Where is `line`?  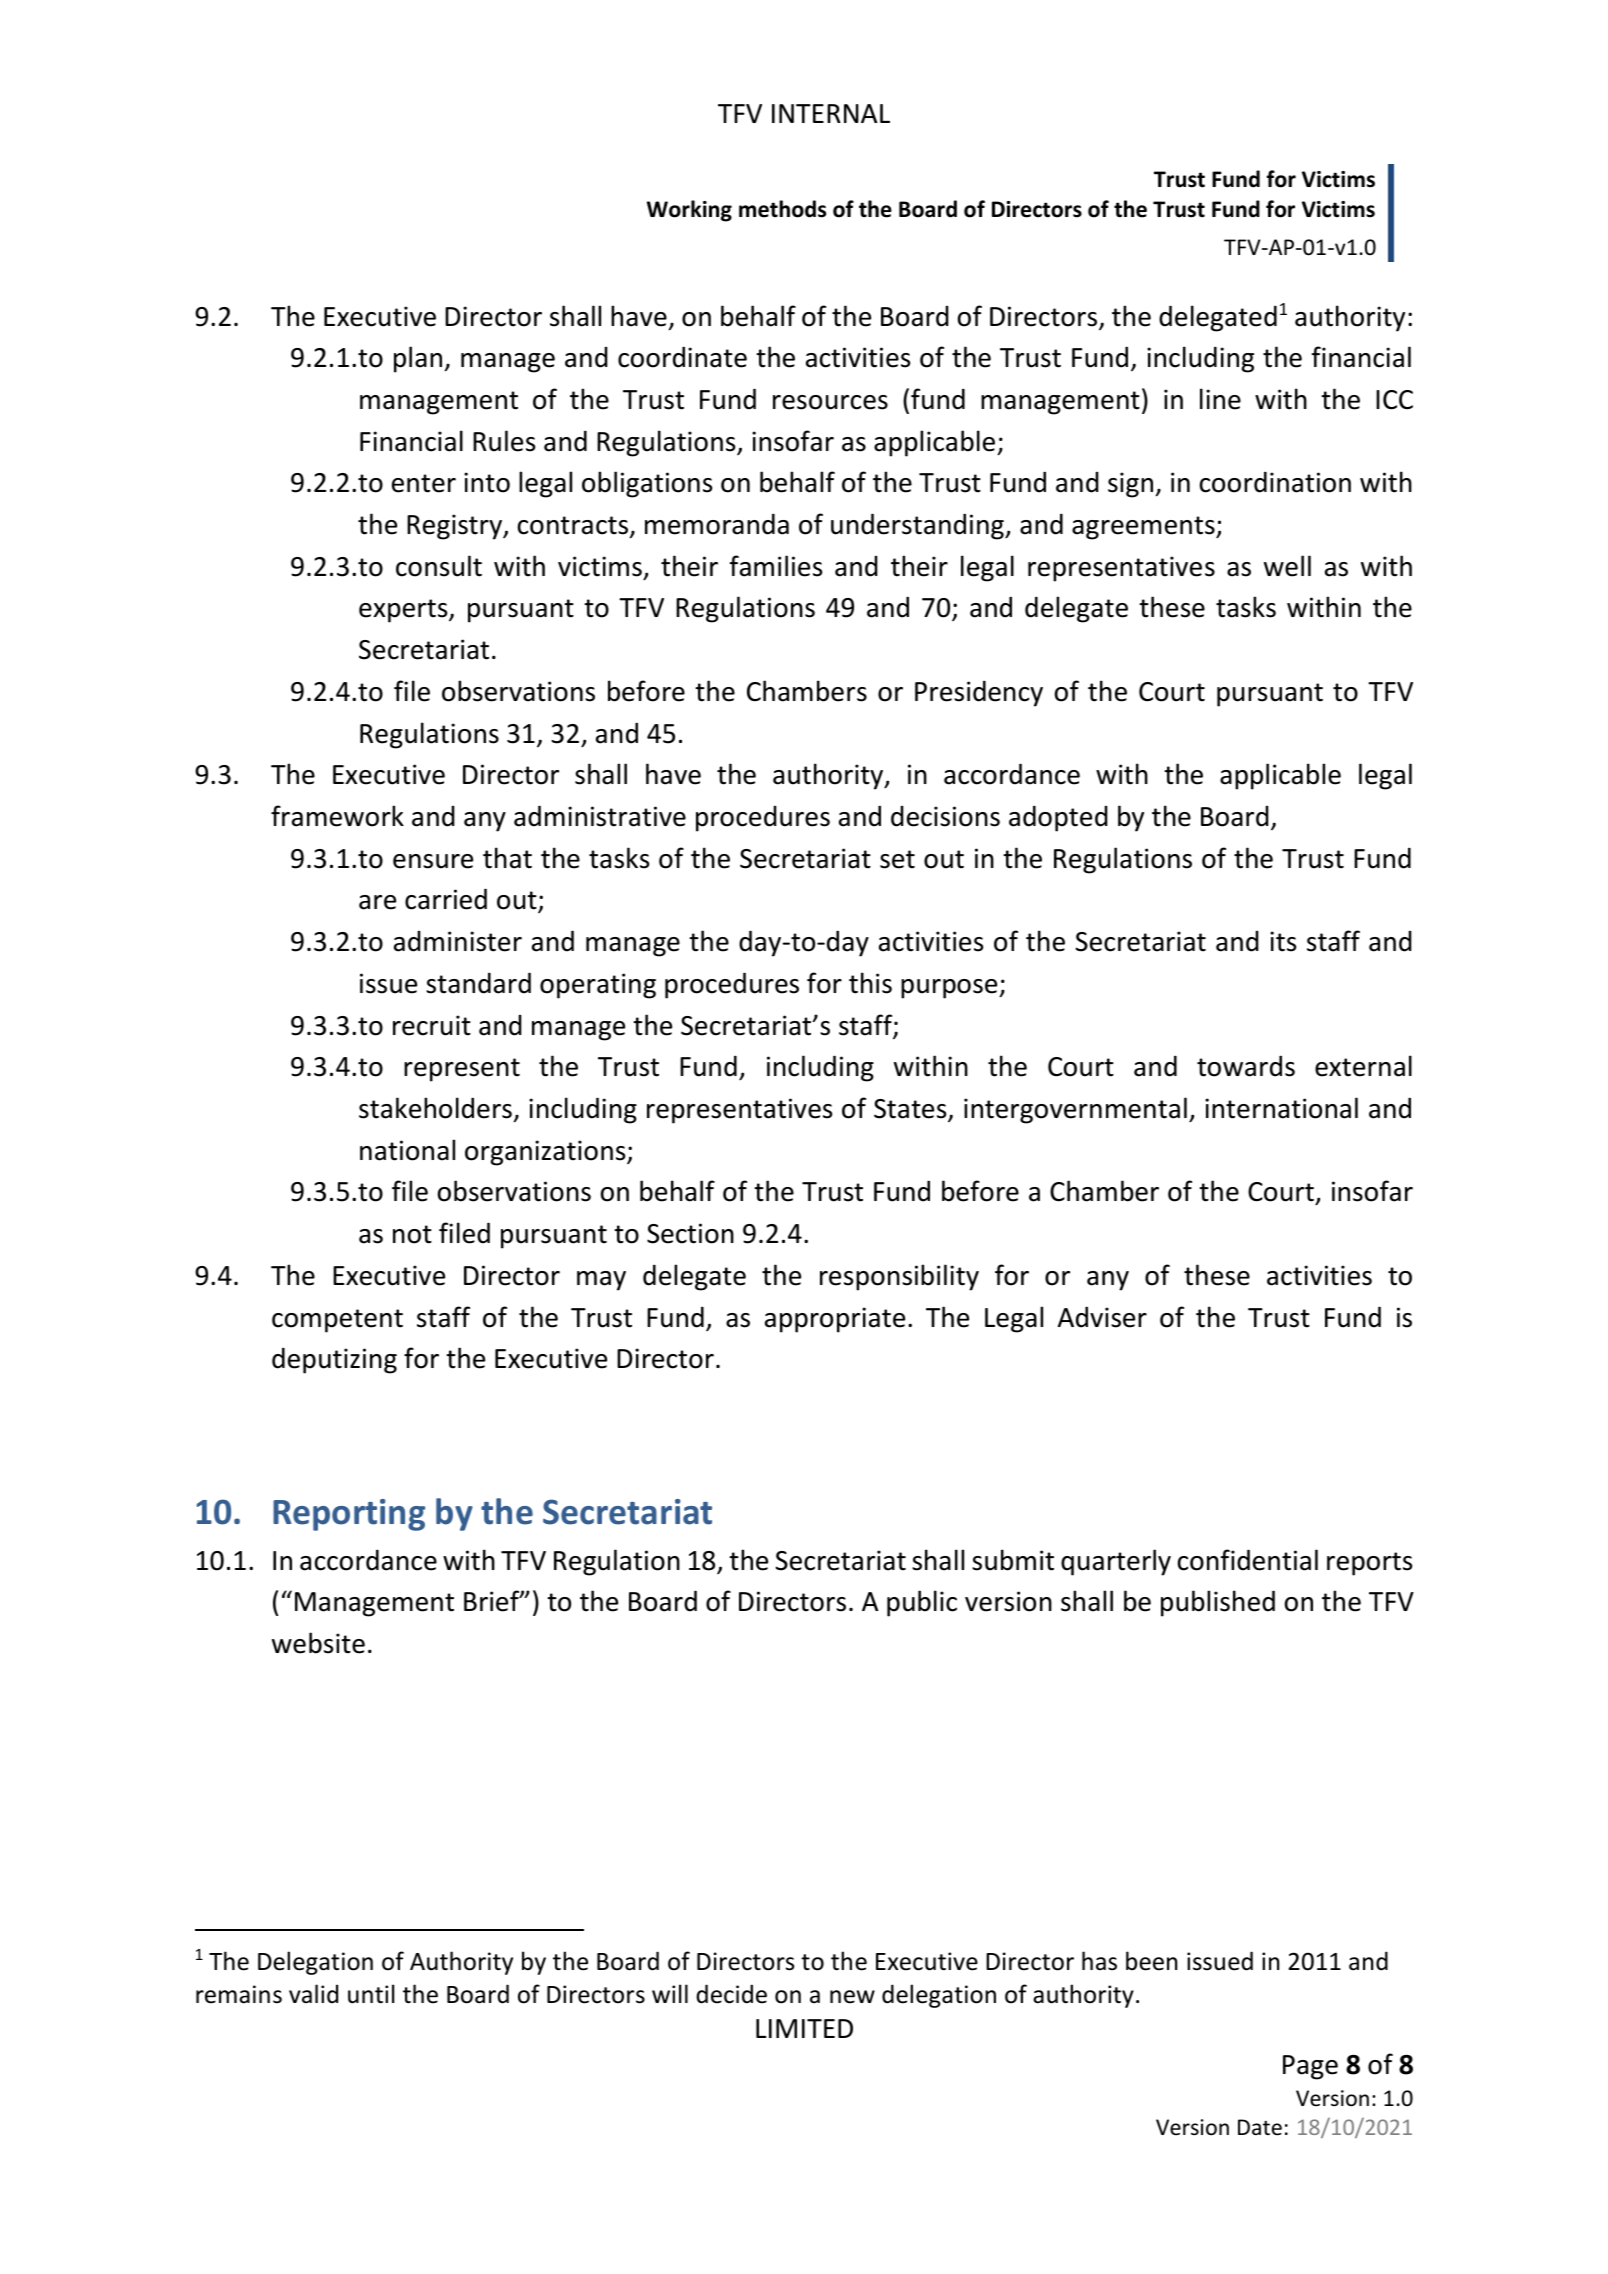 line is located at coordinates (1220, 399).
